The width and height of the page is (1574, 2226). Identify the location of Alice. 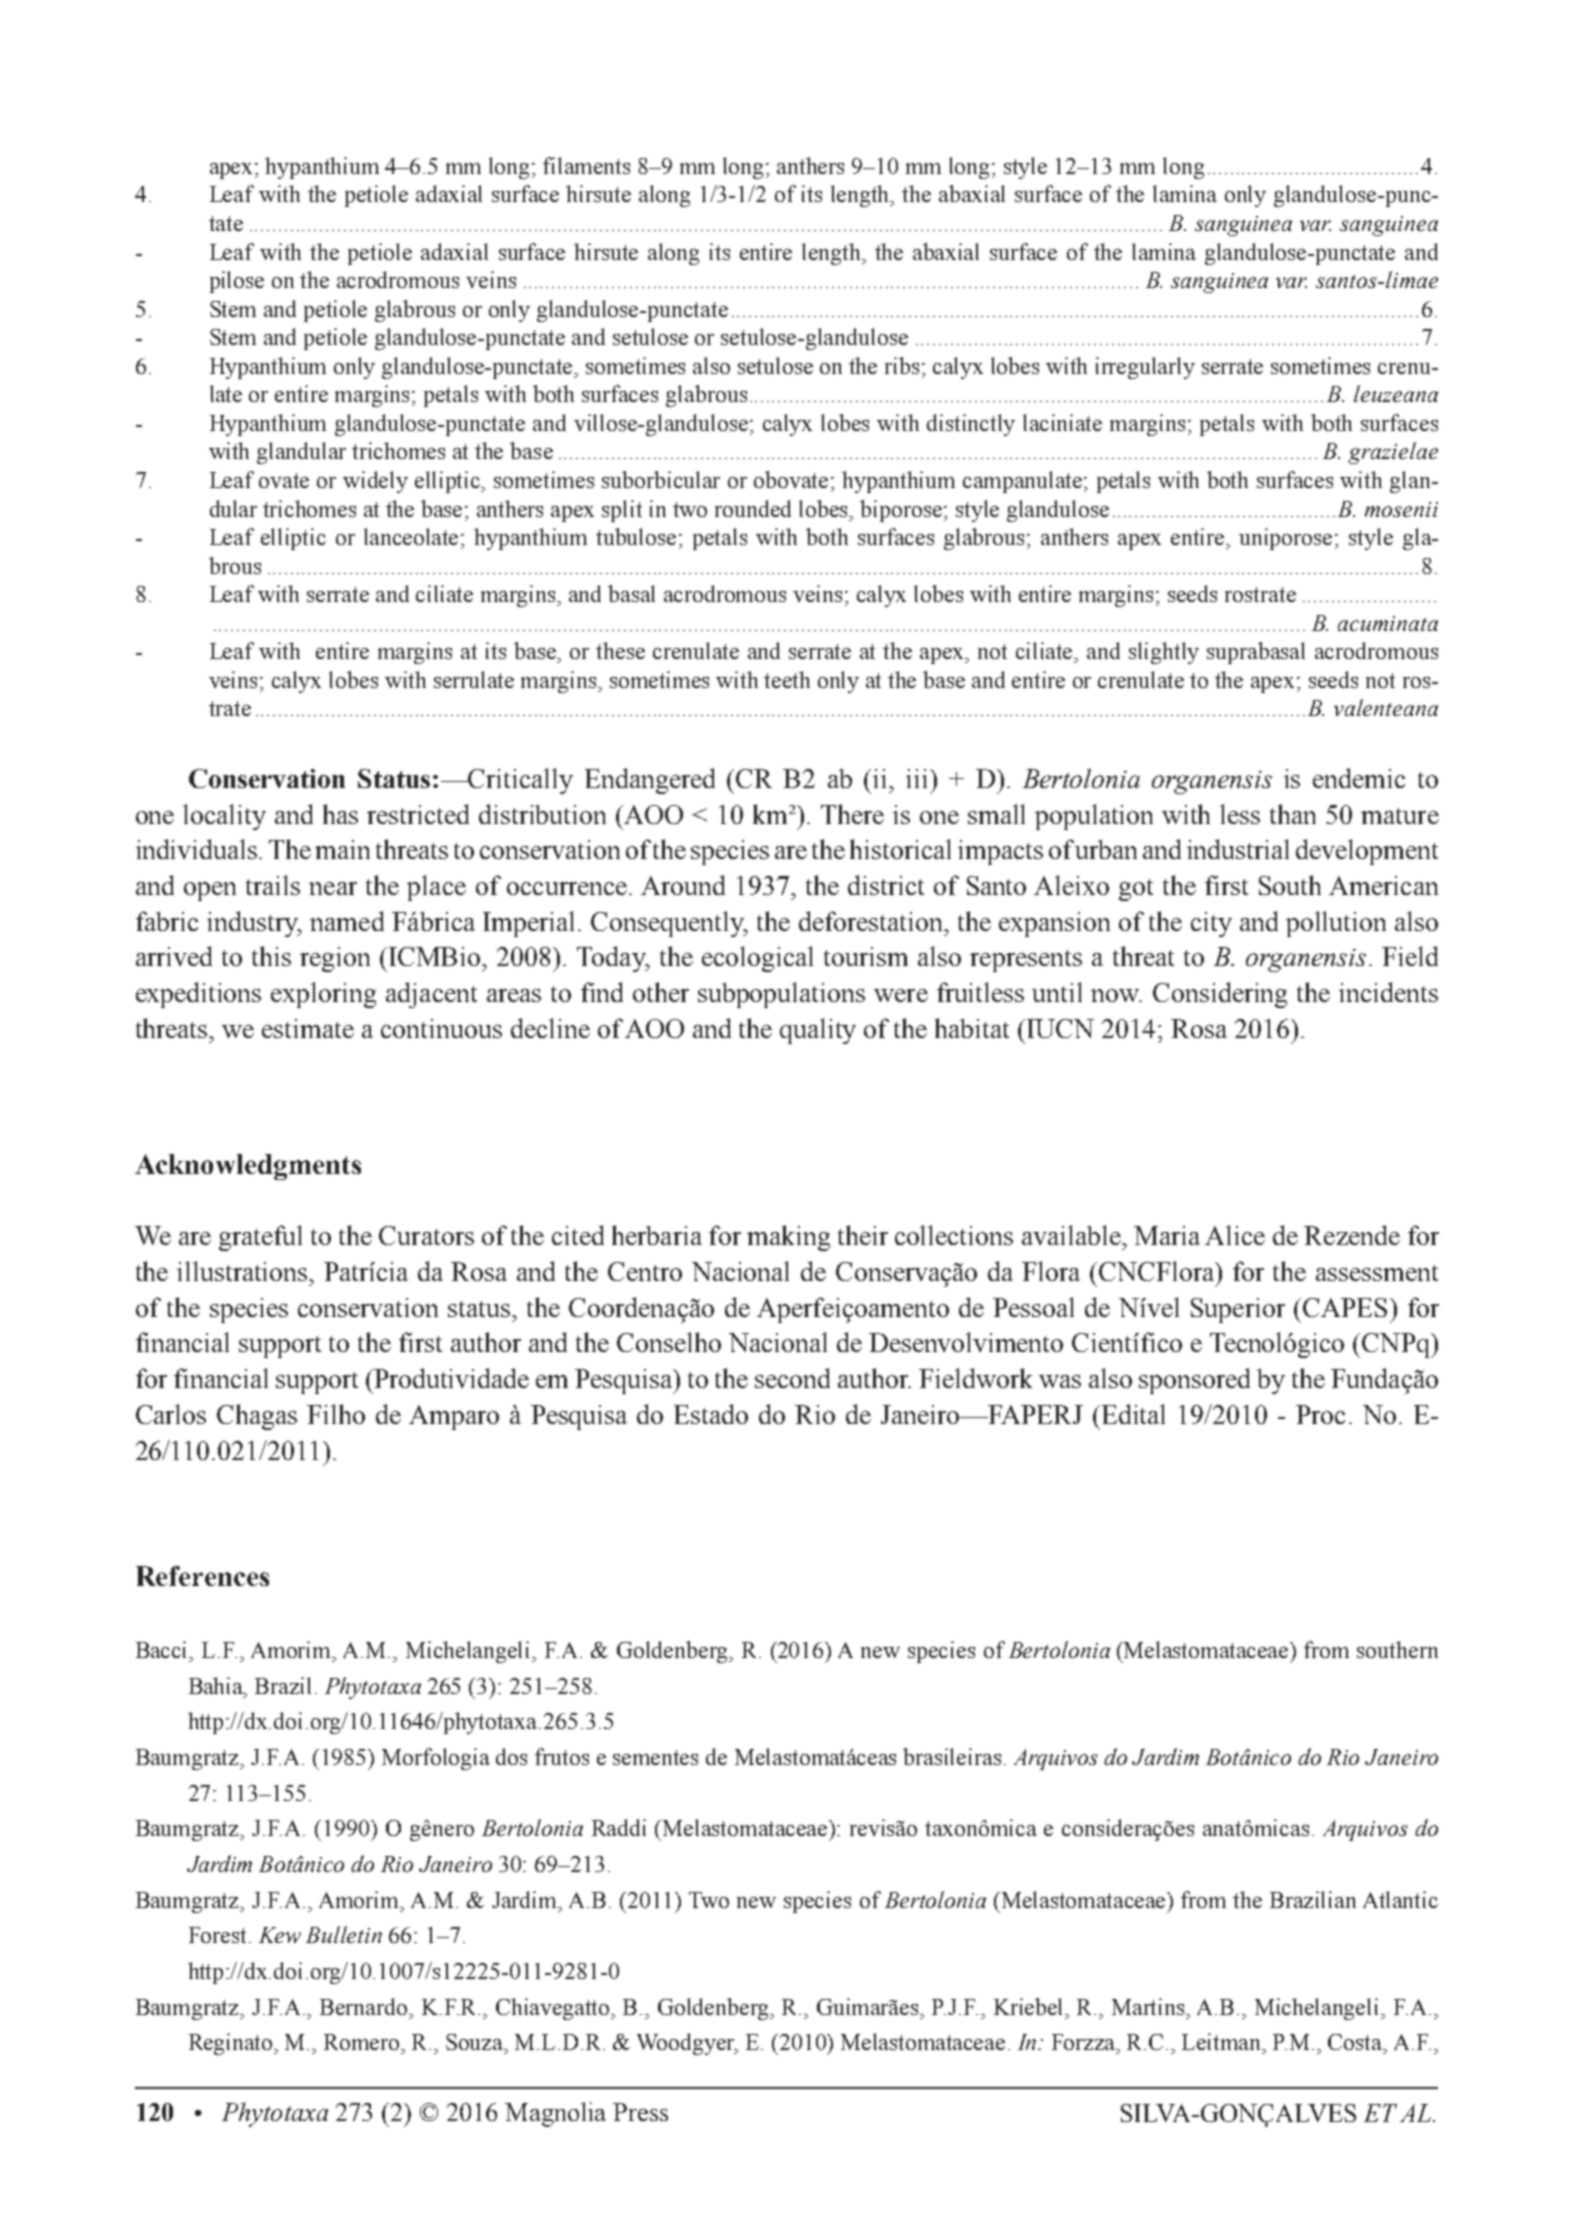
(1235, 1235).
